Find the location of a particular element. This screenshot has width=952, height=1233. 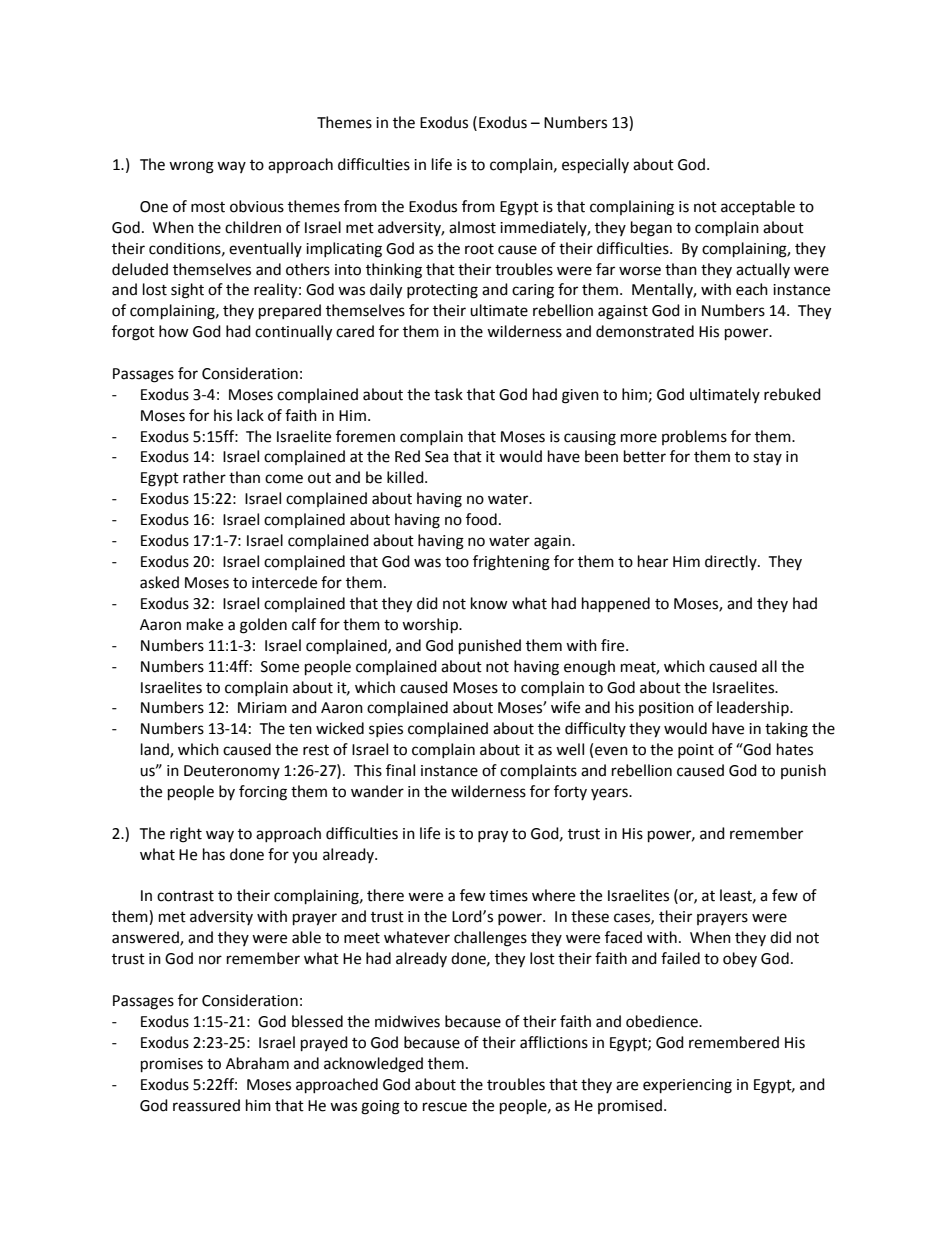

wrong is located at coordinates (191, 167).
